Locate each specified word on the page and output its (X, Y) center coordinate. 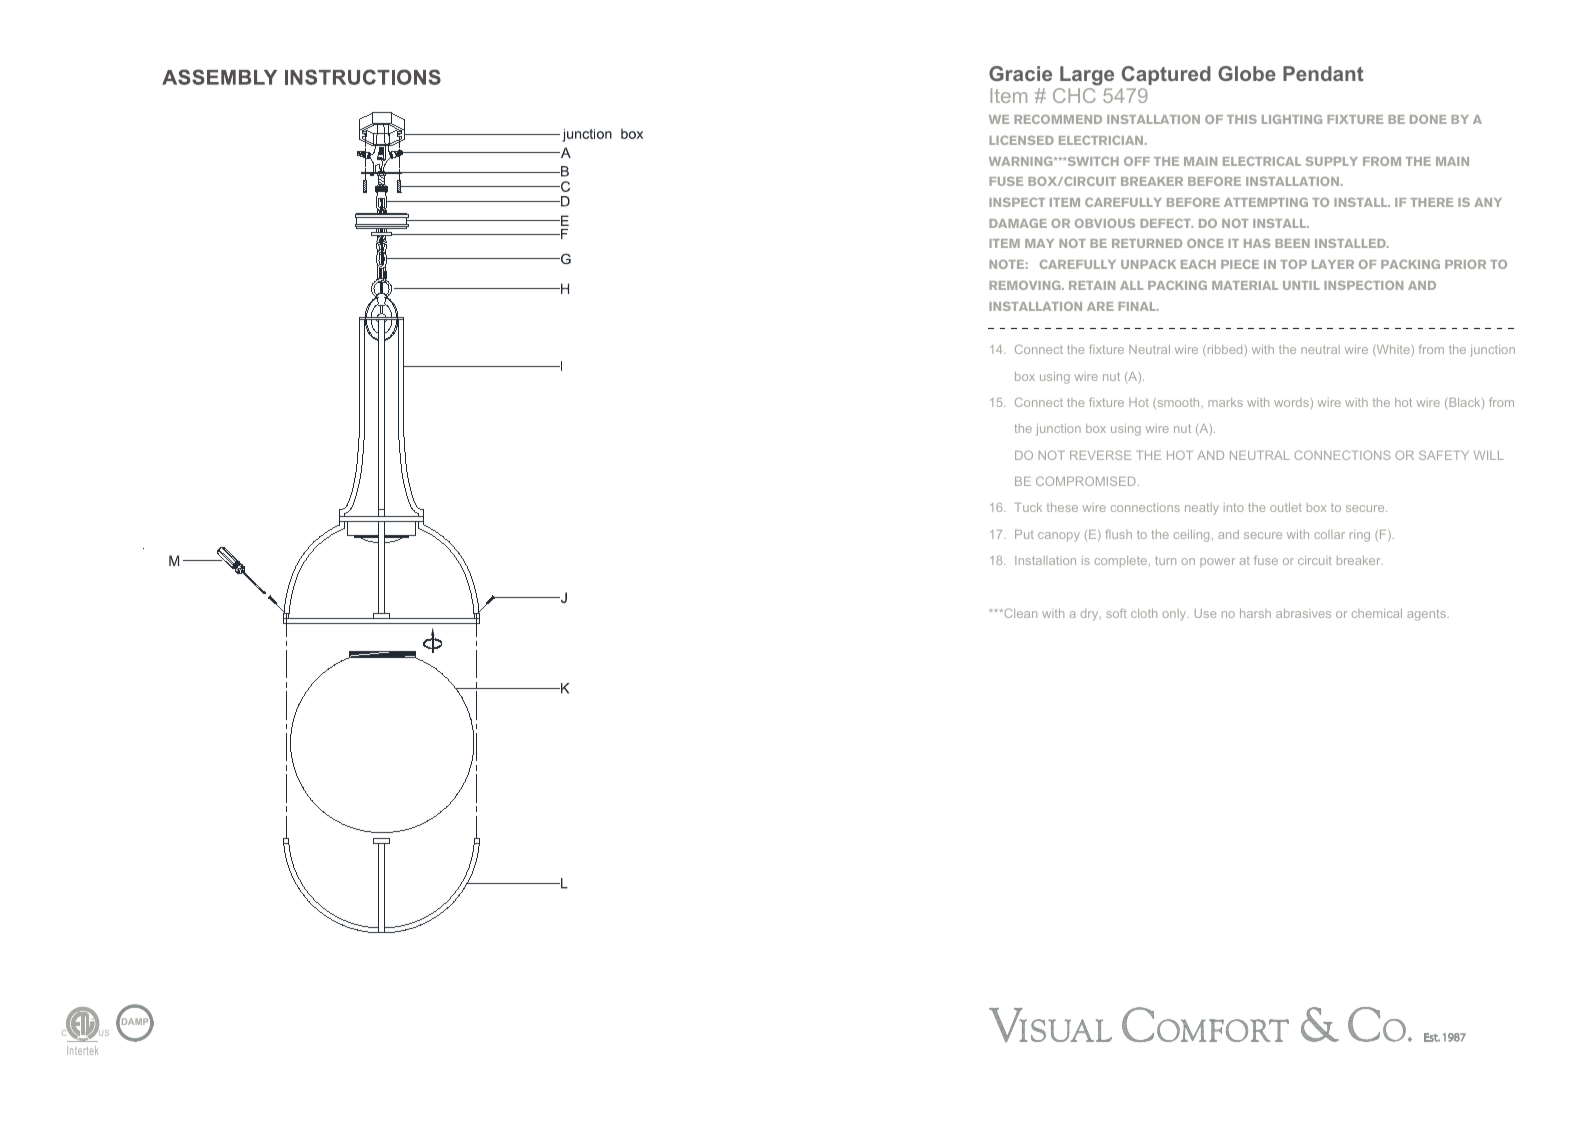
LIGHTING (1292, 119)
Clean (1019, 613)
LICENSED (1021, 140)
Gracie (1020, 73)
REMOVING (1026, 285)
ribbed (1225, 351)
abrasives (1303, 613)
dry (1090, 615)
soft (1116, 613)
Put (1024, 534)
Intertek (82, 1050)
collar (1329, 534)
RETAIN (1092, 285)
